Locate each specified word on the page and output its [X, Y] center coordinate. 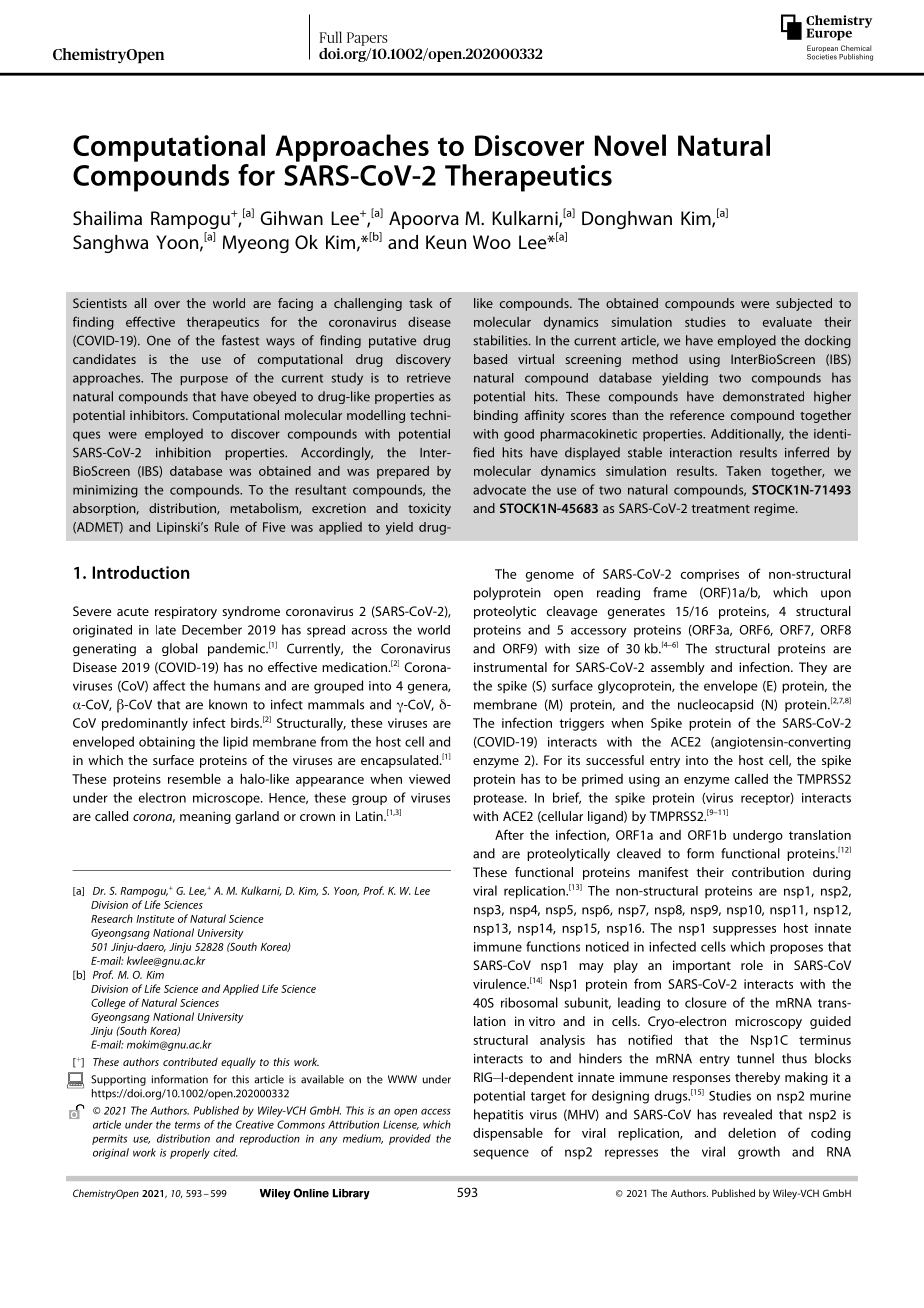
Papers [367, 39]
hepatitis [498, 1115]
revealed [747, 1114]
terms [187, 1125]
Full [330, 37]
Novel [630, 145]
